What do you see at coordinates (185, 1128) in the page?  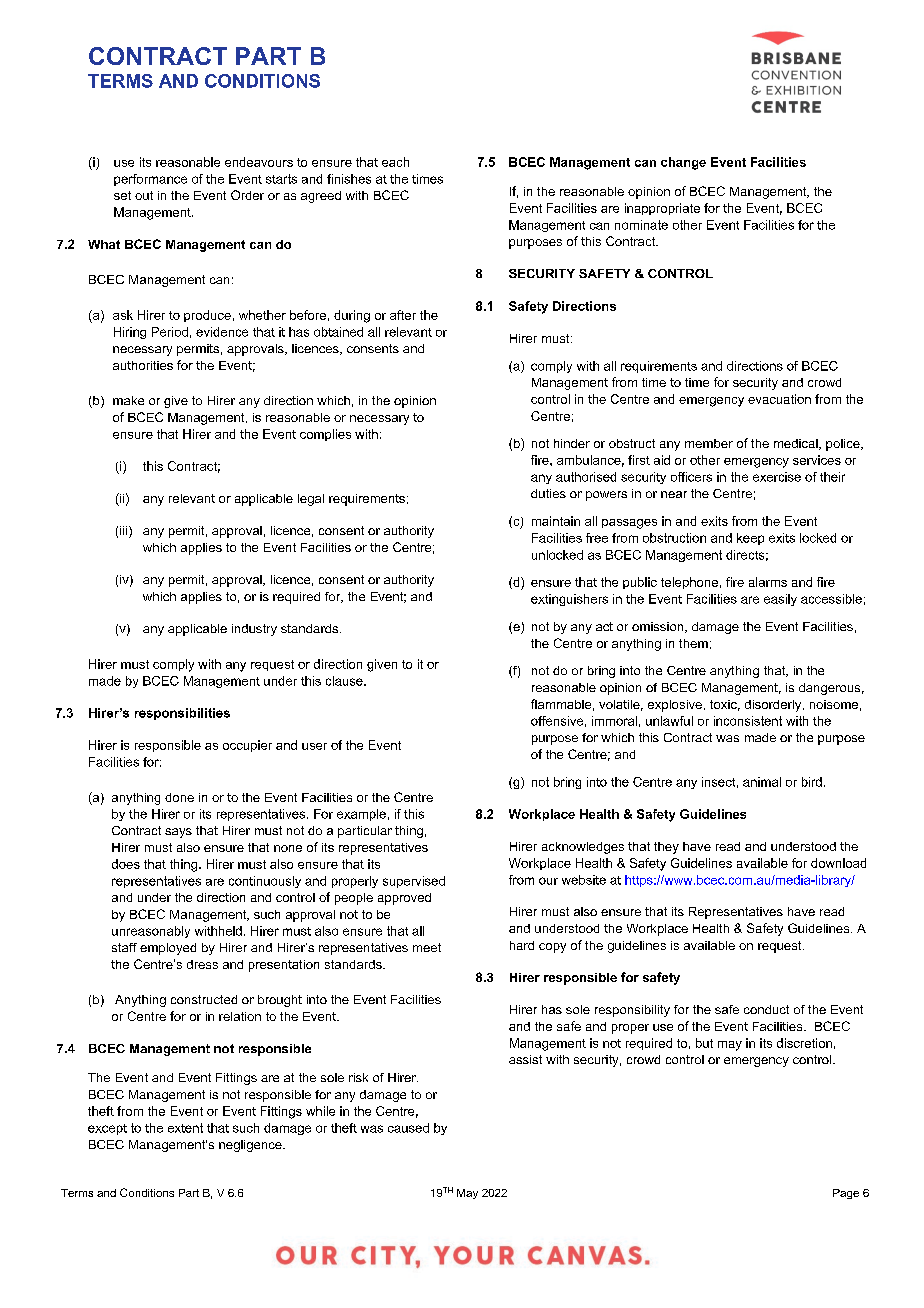 I see `extent` at bounding box center [185, 1128].
